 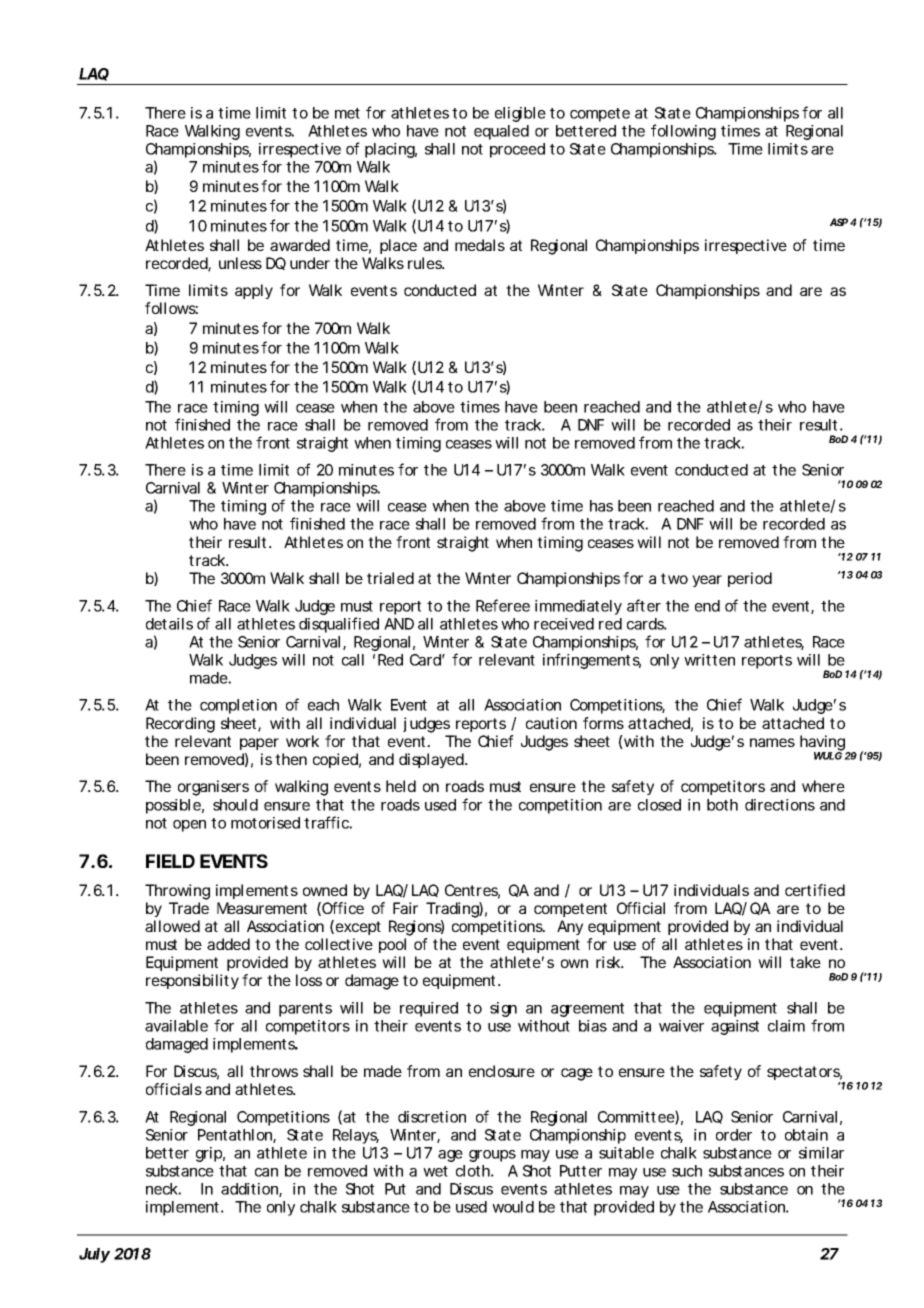 I want to click on Referee, so click(x=503, y=605).
